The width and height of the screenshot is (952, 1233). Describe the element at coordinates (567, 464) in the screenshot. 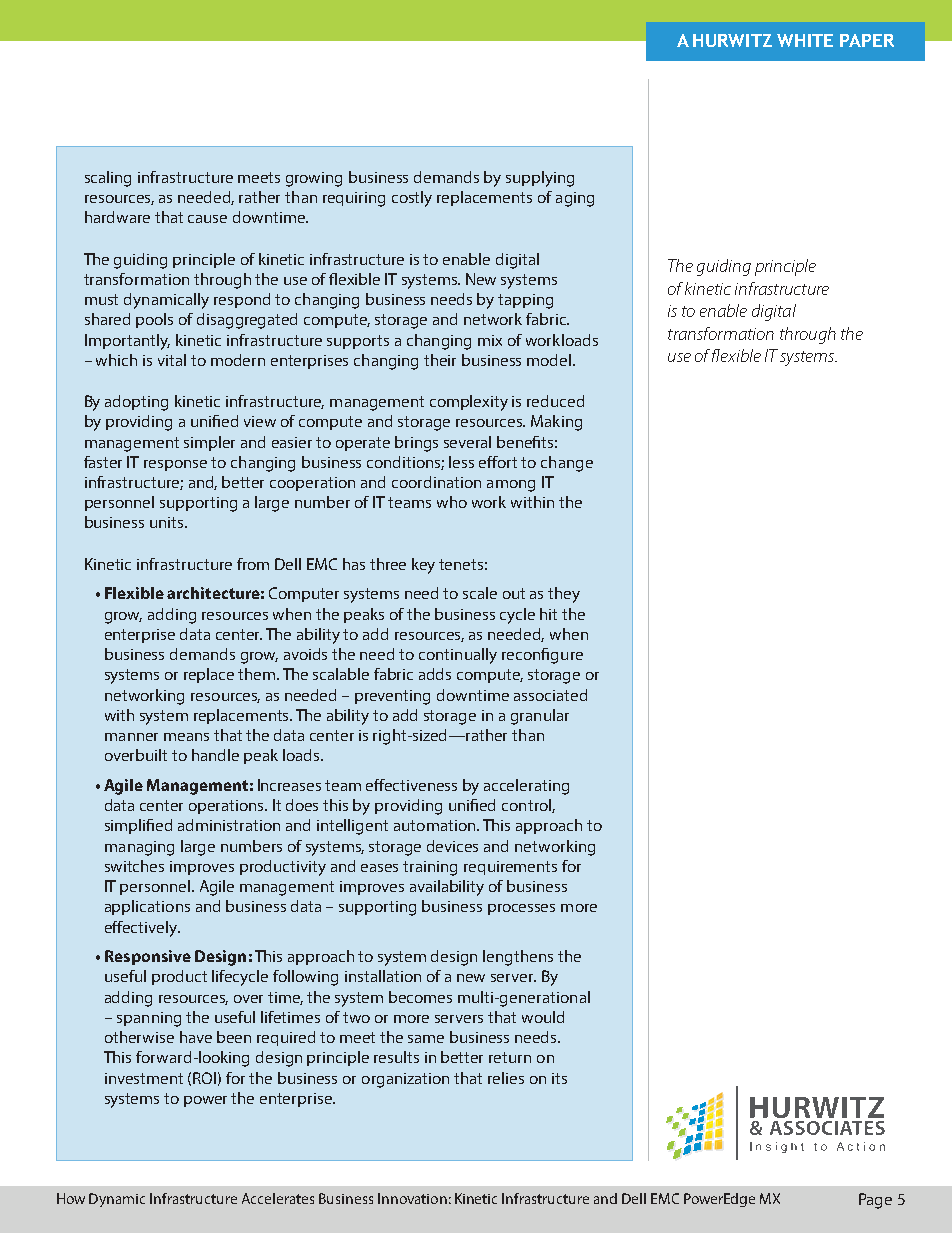

I see `change` at that location.
